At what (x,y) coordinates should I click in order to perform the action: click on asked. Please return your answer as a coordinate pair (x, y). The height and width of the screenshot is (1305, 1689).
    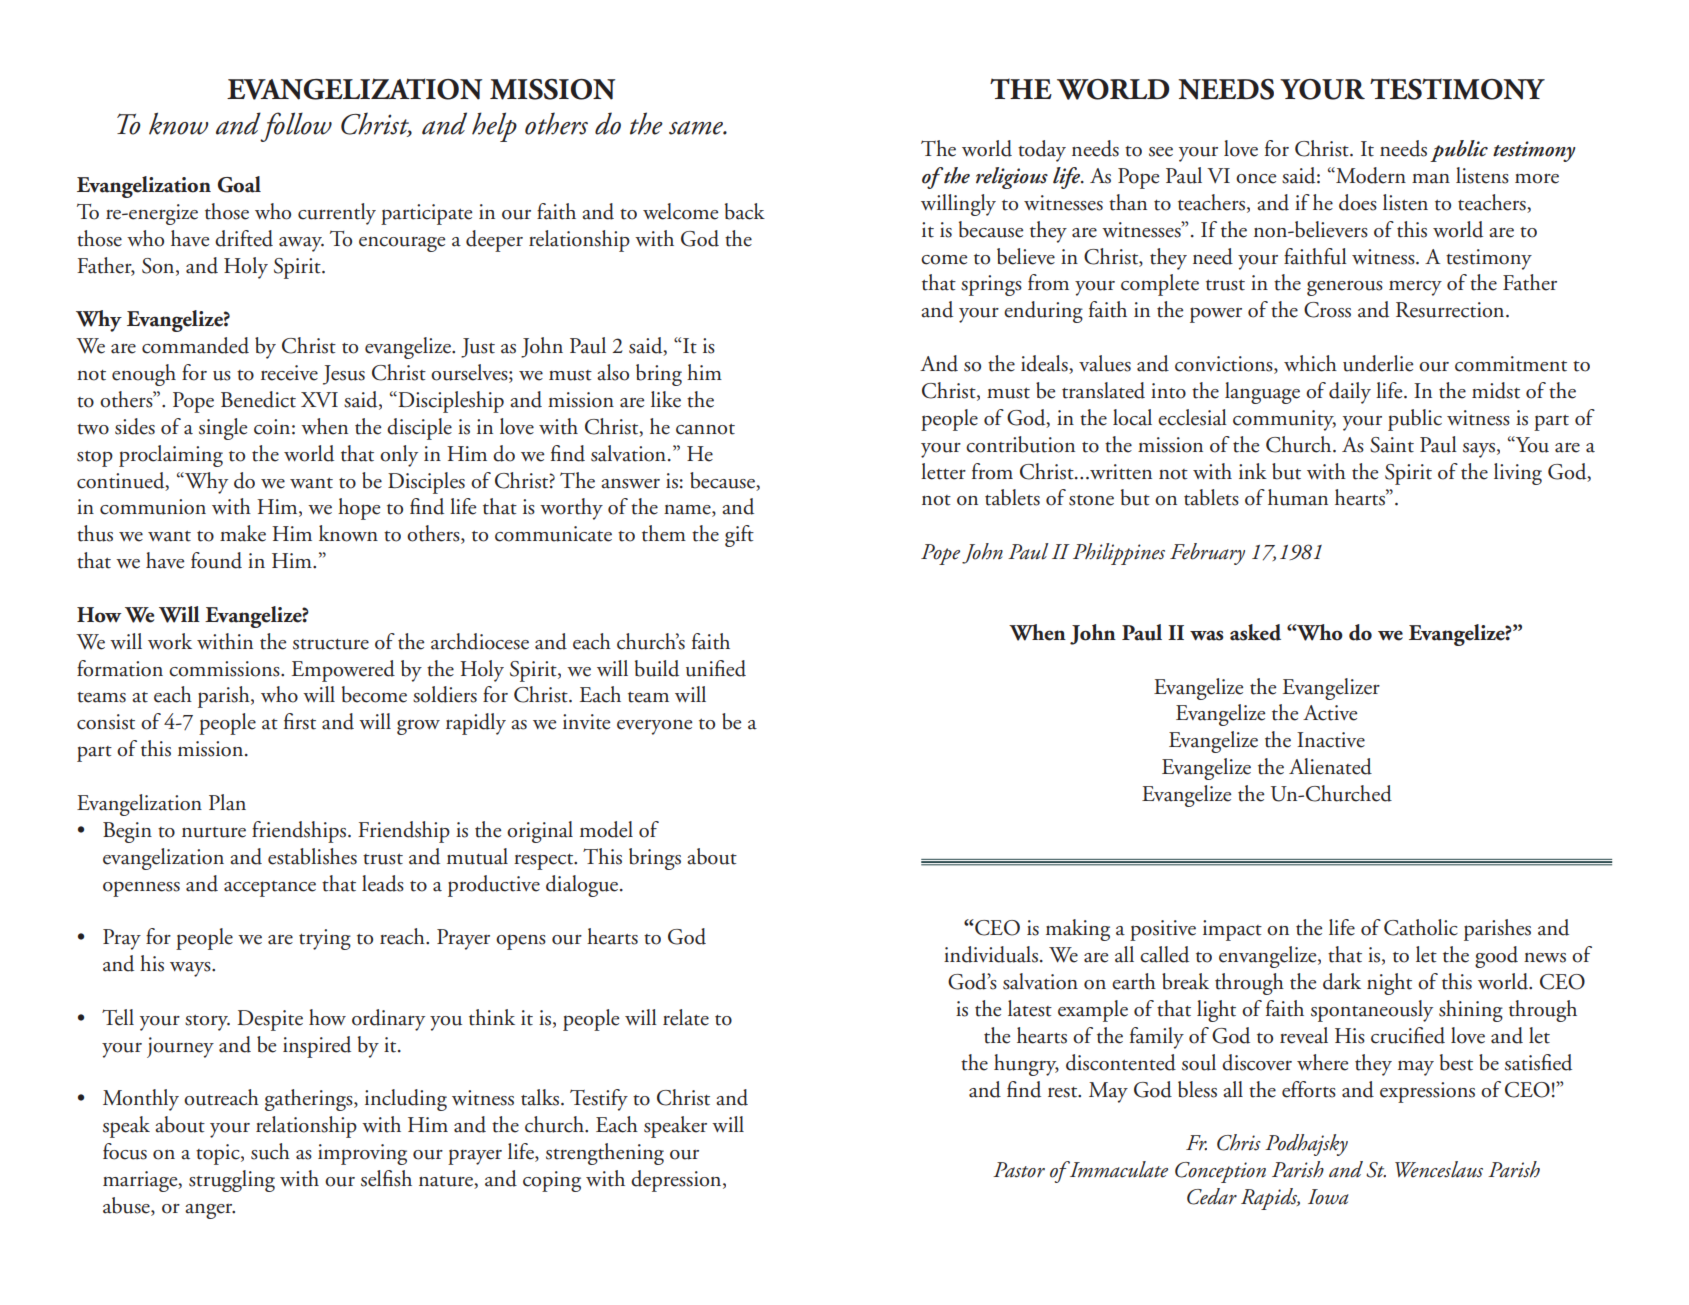
    Looking at the image, I should click on (1255, 632).
